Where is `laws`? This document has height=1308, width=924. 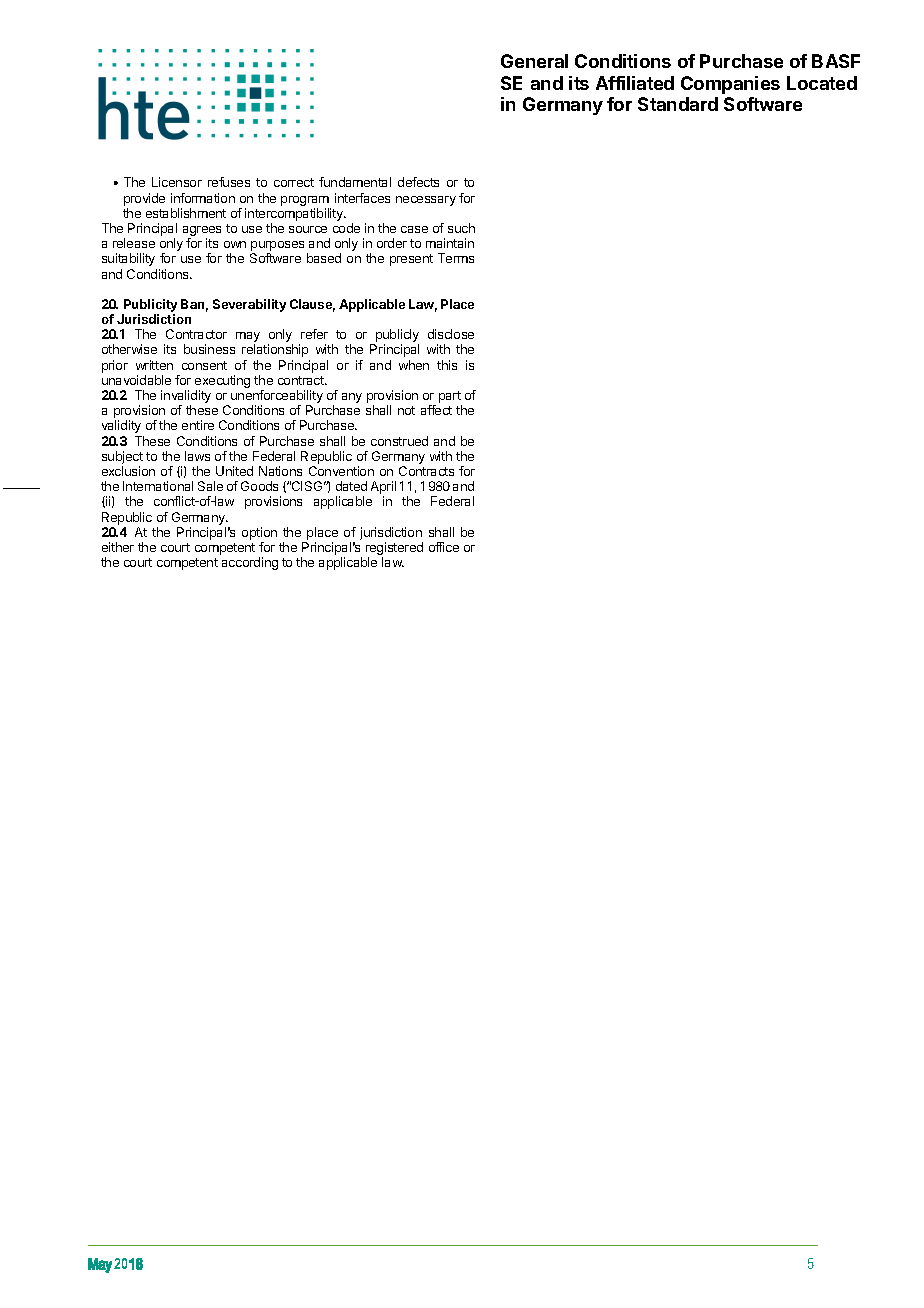
laws is located at coordinates (197, 456).
